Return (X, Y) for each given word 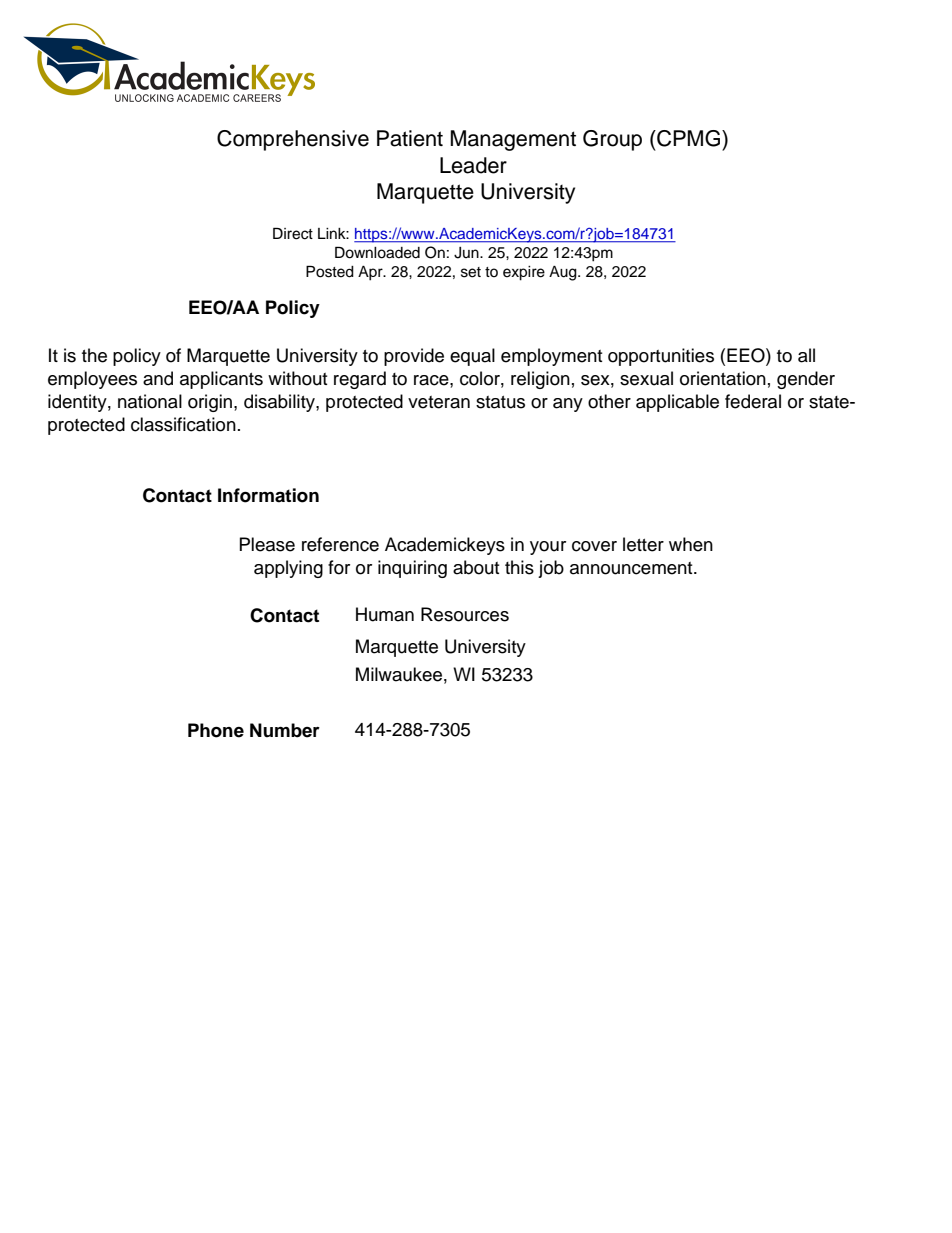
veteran (439, 402)
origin (211, 403)
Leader (473, 165)
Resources (465, 614)
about (476, 567)
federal (753, 401)
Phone (216, 730)
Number (285, 730)
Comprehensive (293, 140)
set (471, 272)
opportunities (661, 357)
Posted (330, 271)
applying (288, 569)
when (691, 544)
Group (612, 140)
